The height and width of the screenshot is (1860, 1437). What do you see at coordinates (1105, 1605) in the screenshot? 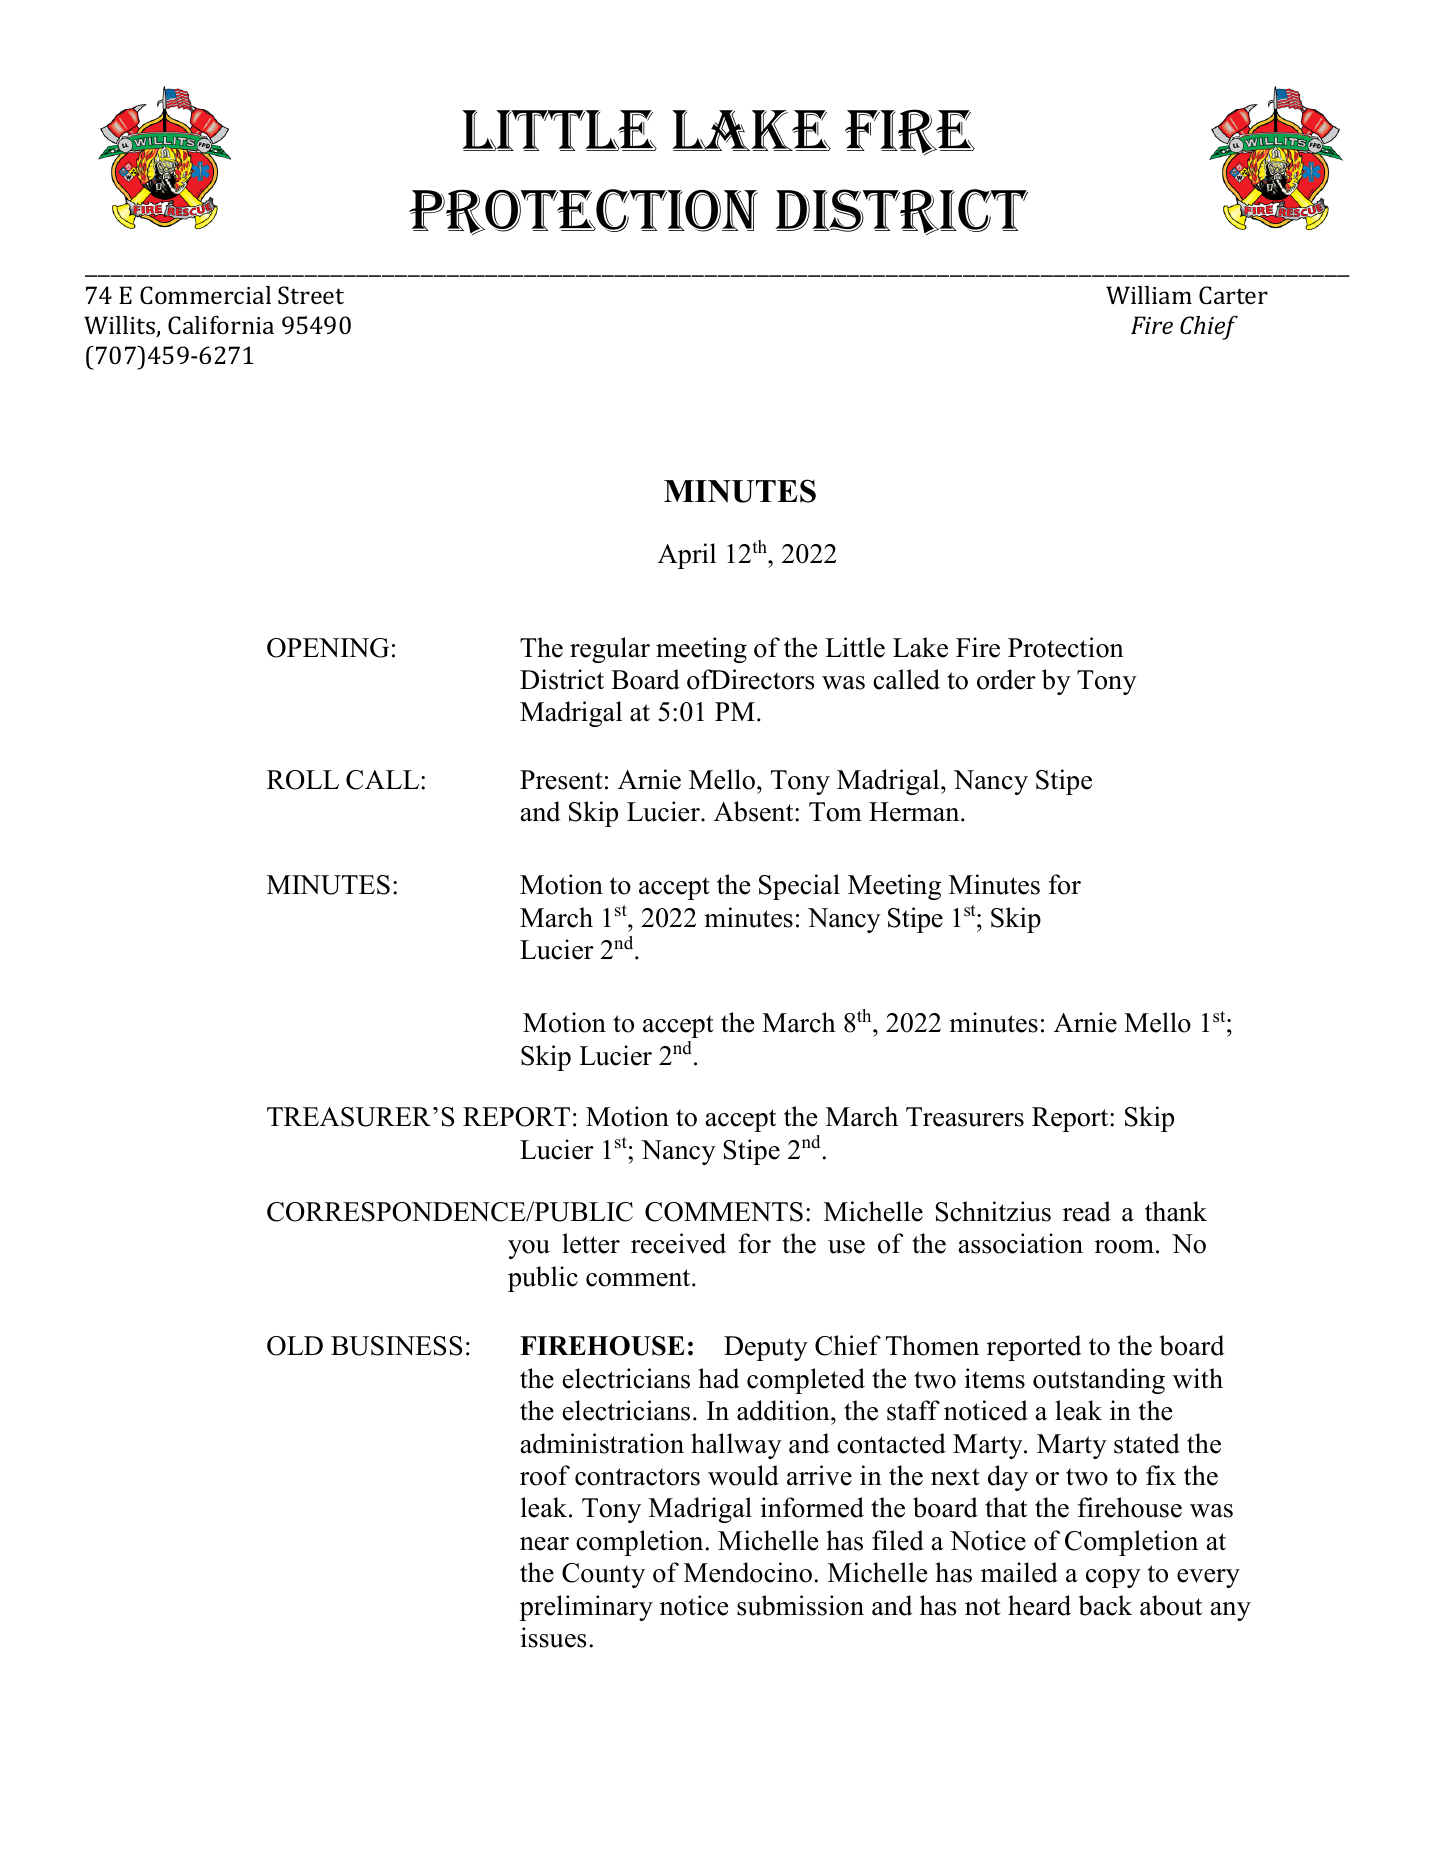
I see `back` at bounding box center [1105, 1605].
